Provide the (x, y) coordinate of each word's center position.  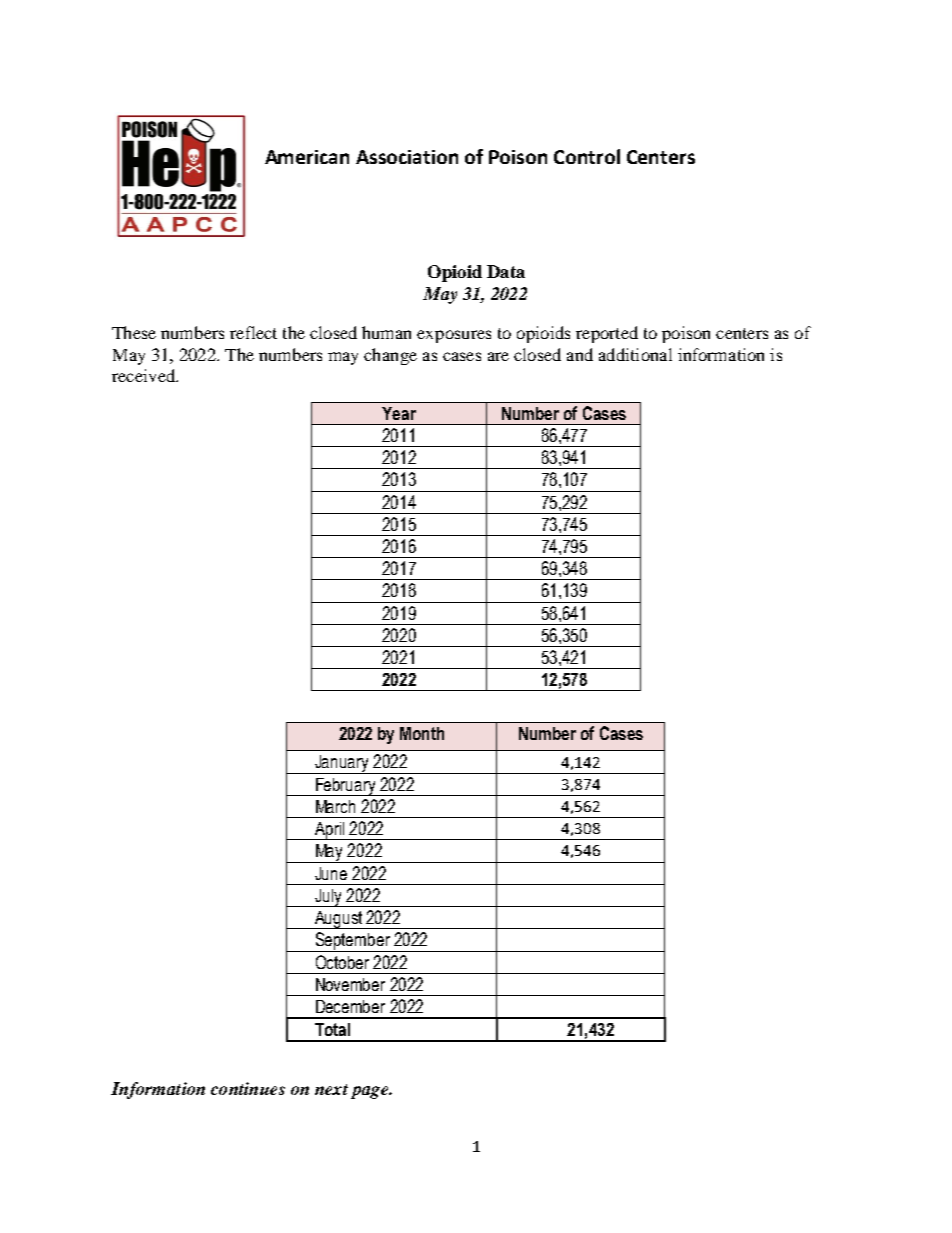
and (580, 354)
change (390, 356)
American (307, 157)
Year (399, 413)
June (331, 873)
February (346, 787)
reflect (253, 332)
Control (587, 156)
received (144, 375)
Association (407, 157)
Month (422, 733)
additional (635, 354)
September (352, 942)
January (342, 764)
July (328, 898)
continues (248, 1088)
